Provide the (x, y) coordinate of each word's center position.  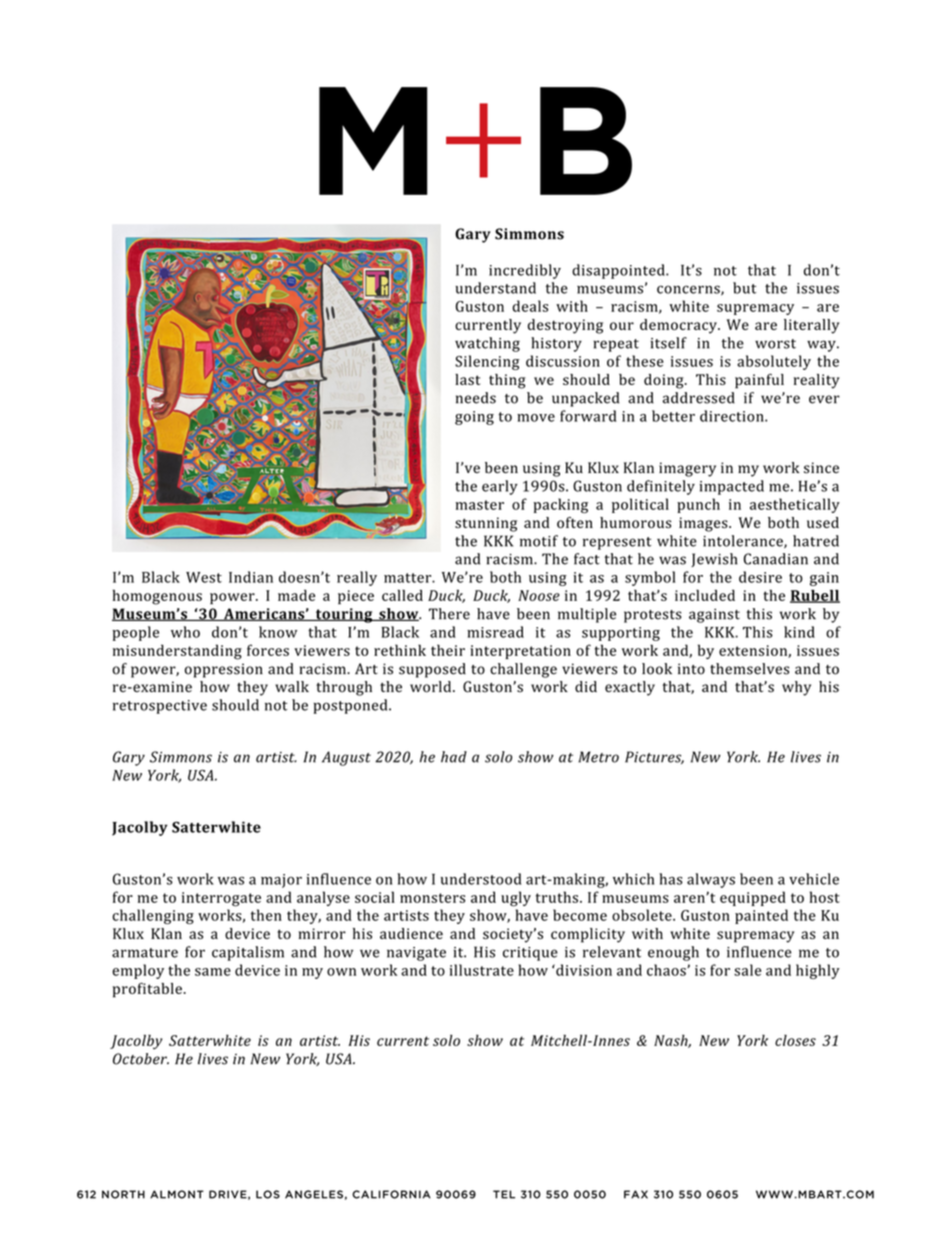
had (454, 757)
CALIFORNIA (391, 1194)
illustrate (482, 970)
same (213, 972)
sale (747, 970)
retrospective (160, 707)
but (744, 288)
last (467, 379)
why (796, 688)
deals (530, 306)
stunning (486, 524)
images (704, 524)
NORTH (123, 1194)
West (204, 577)
